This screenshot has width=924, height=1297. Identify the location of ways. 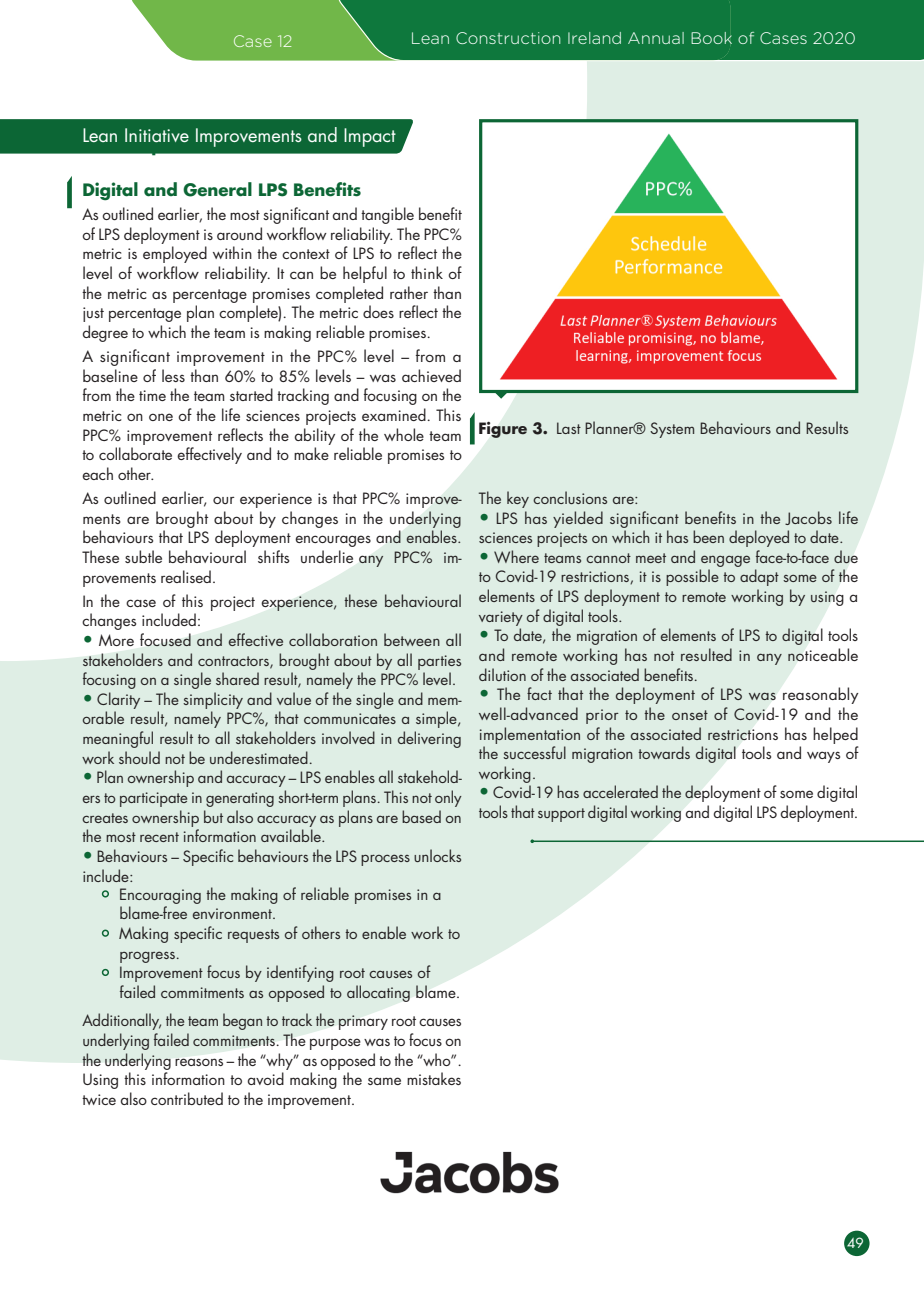
(823, 757).
